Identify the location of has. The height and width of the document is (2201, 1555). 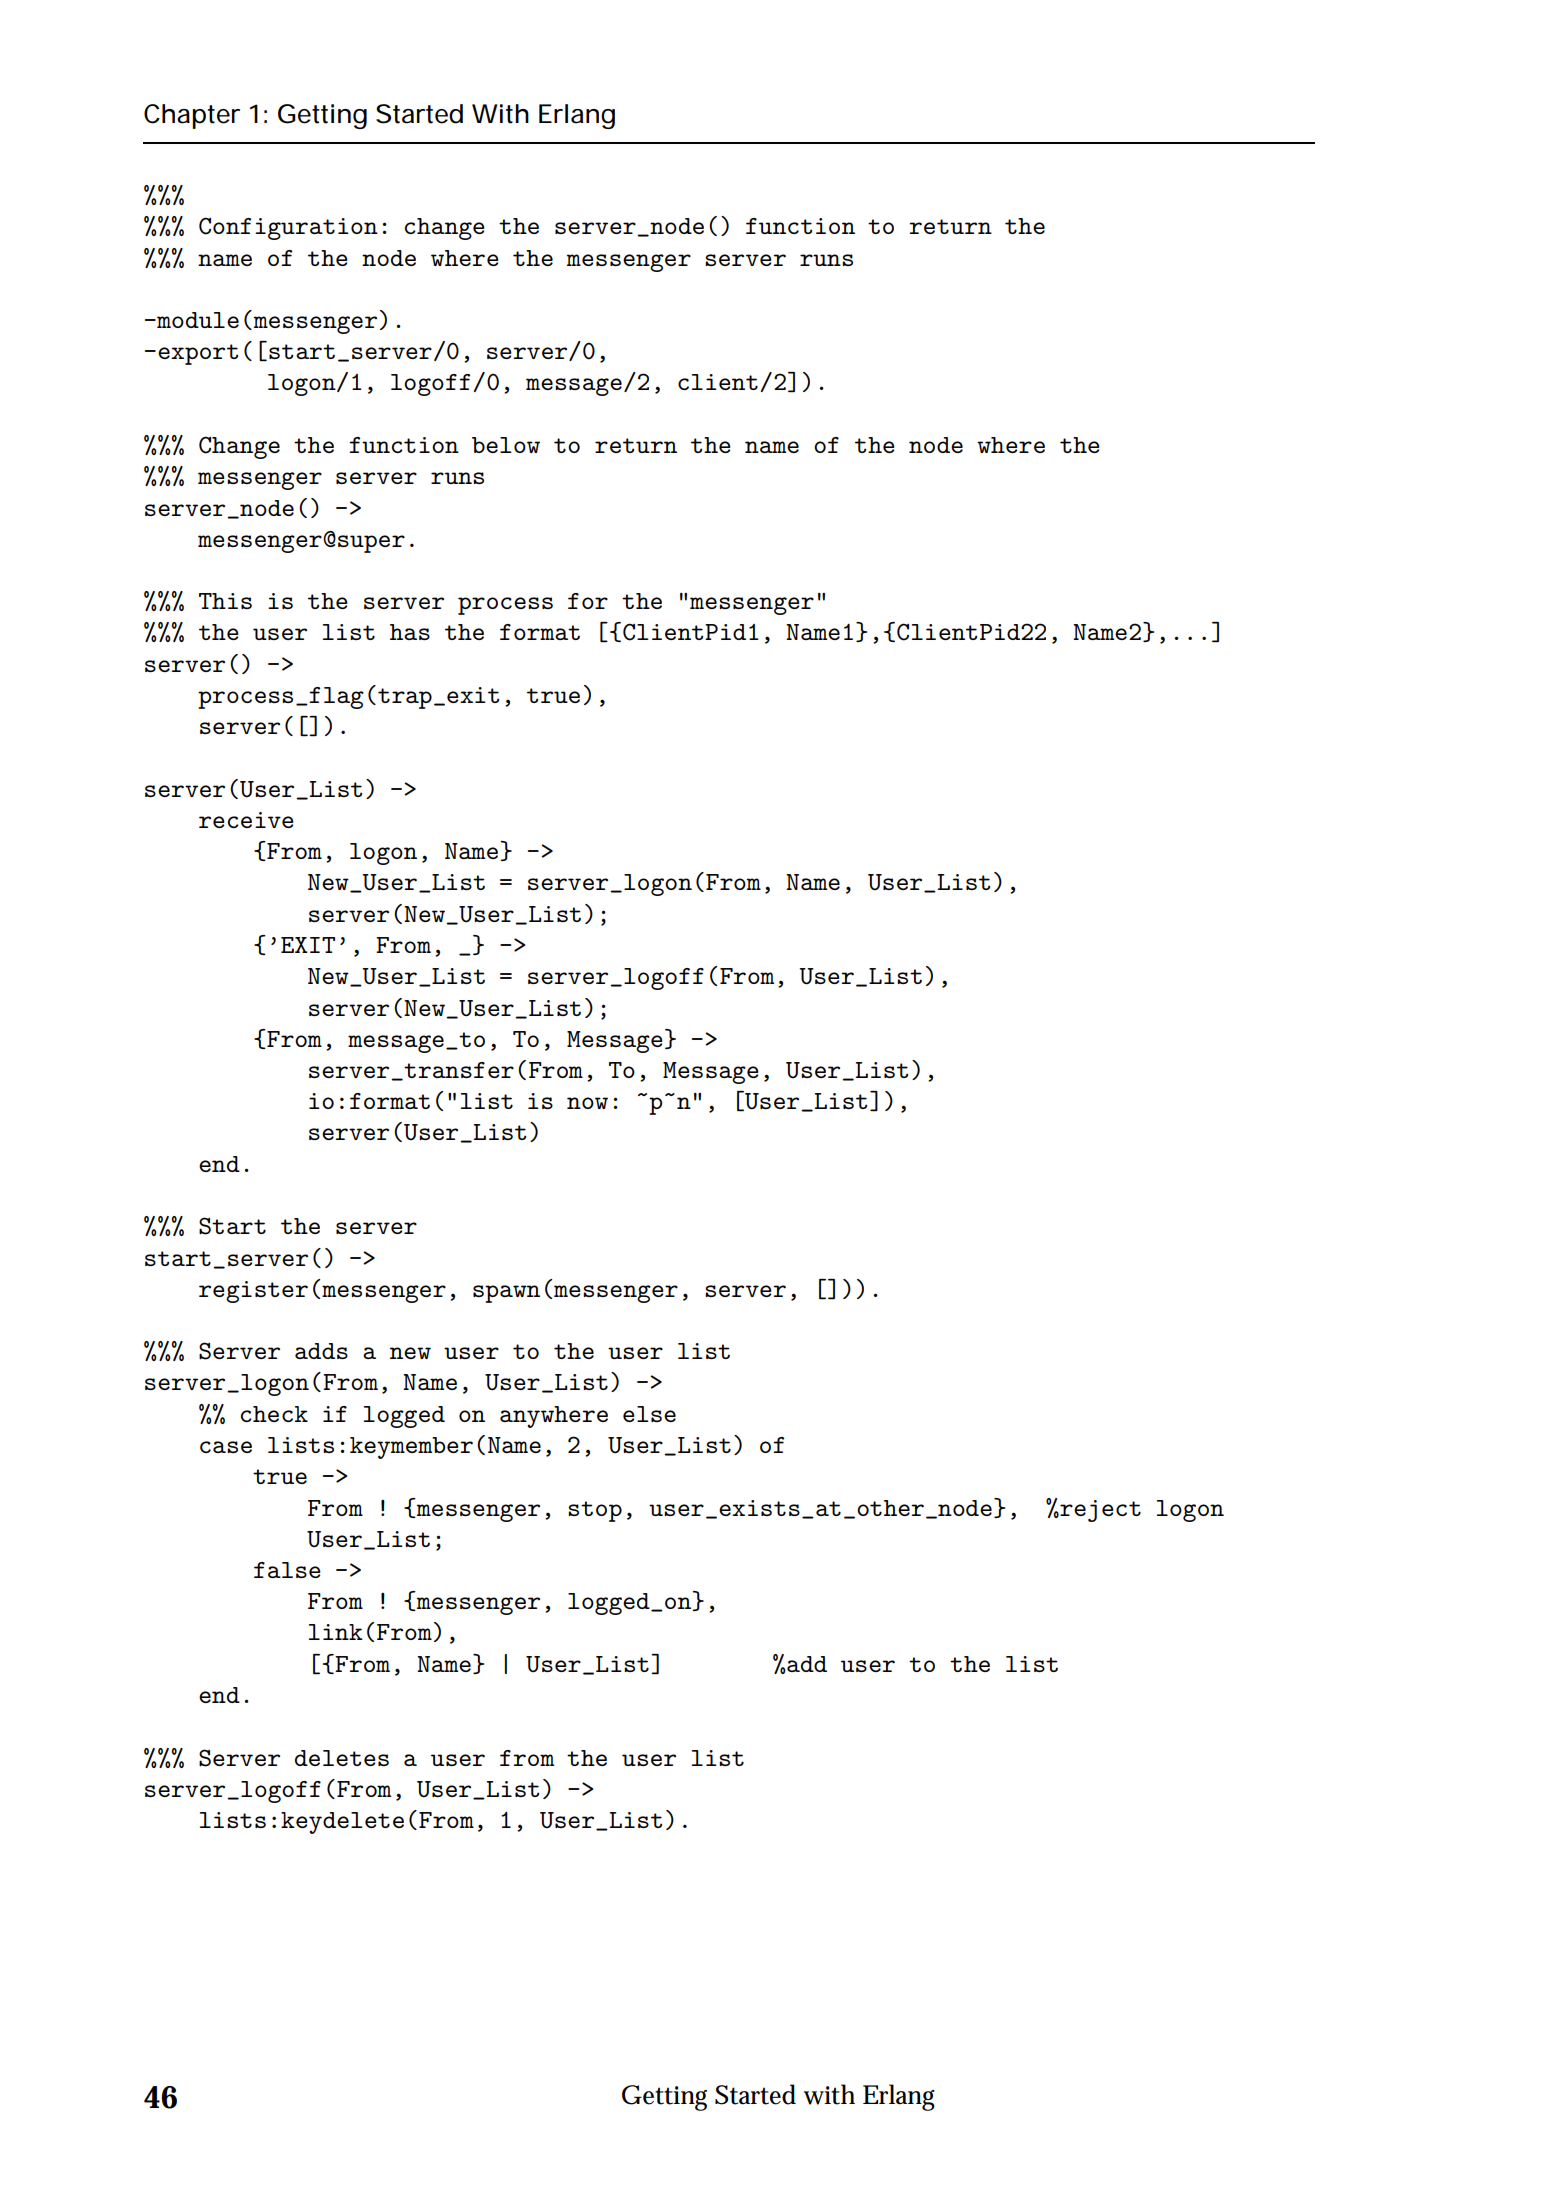
(410, 632).
